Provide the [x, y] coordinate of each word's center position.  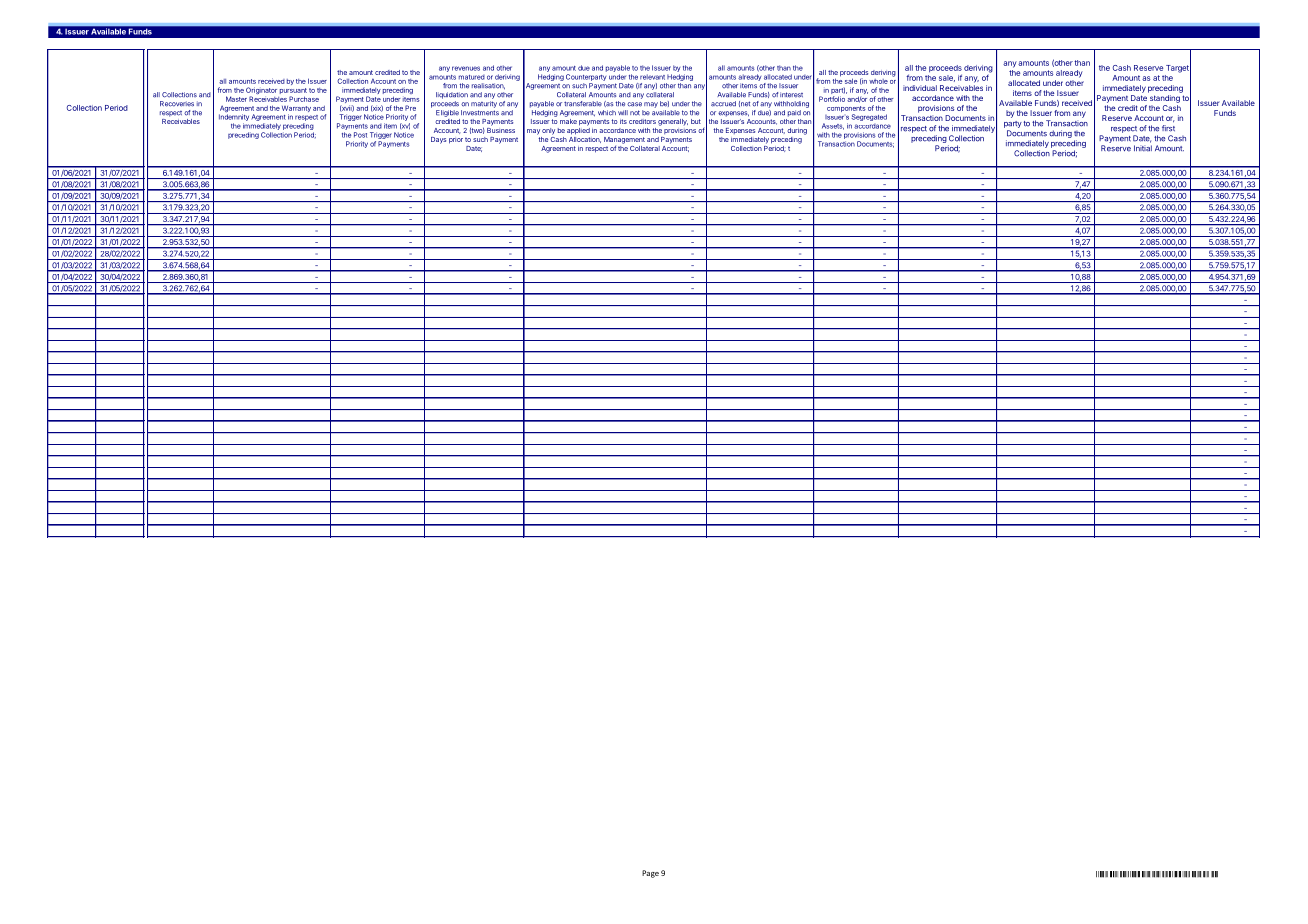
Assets [833, 126]
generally [673, 122]
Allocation [585, 138]
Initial [1143, 148]
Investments [480, 113]
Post [360, 135]
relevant [652, 77]
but [696, 121]
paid [794, 113]
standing [1165, 99]
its [623, 121]
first [1168, 128]
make [568, 121]
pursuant [293, 92]
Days [438, 140]
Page [650, 874]
